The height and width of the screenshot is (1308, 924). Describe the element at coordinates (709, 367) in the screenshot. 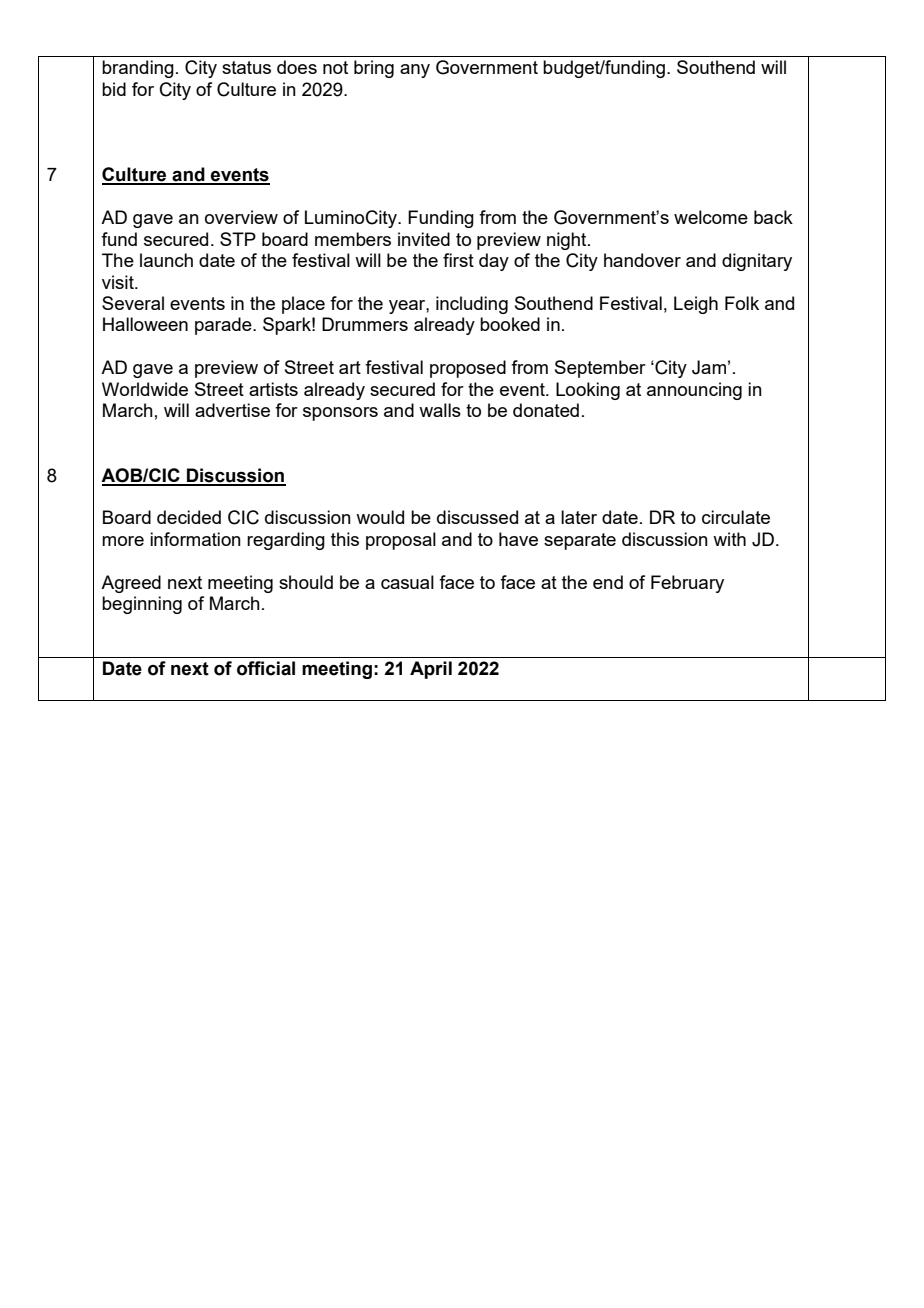

I see `Jam` at that location.
